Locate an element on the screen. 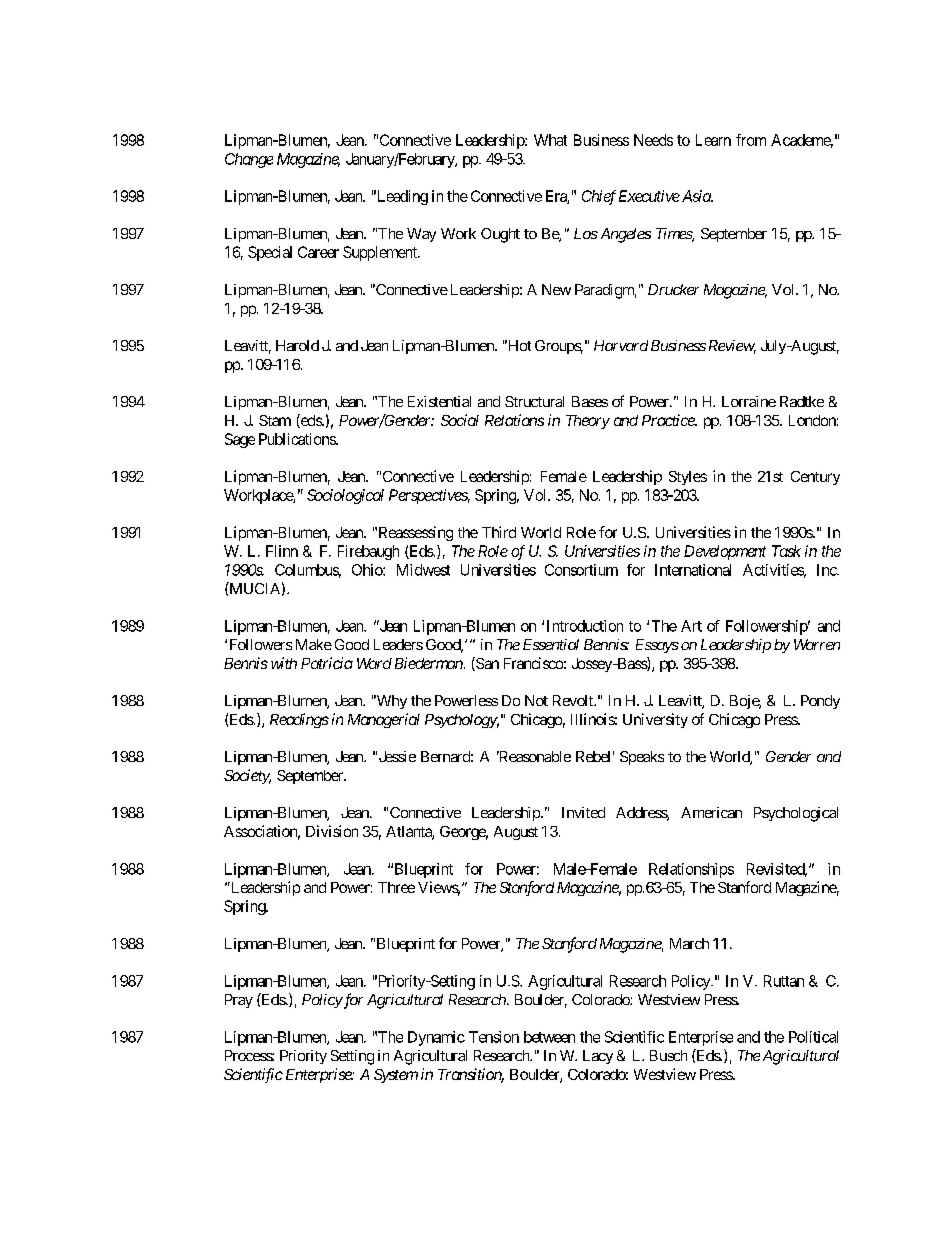 The height and width of the screenshot is (1233, 952). What is located at coordinates (550, 140).
